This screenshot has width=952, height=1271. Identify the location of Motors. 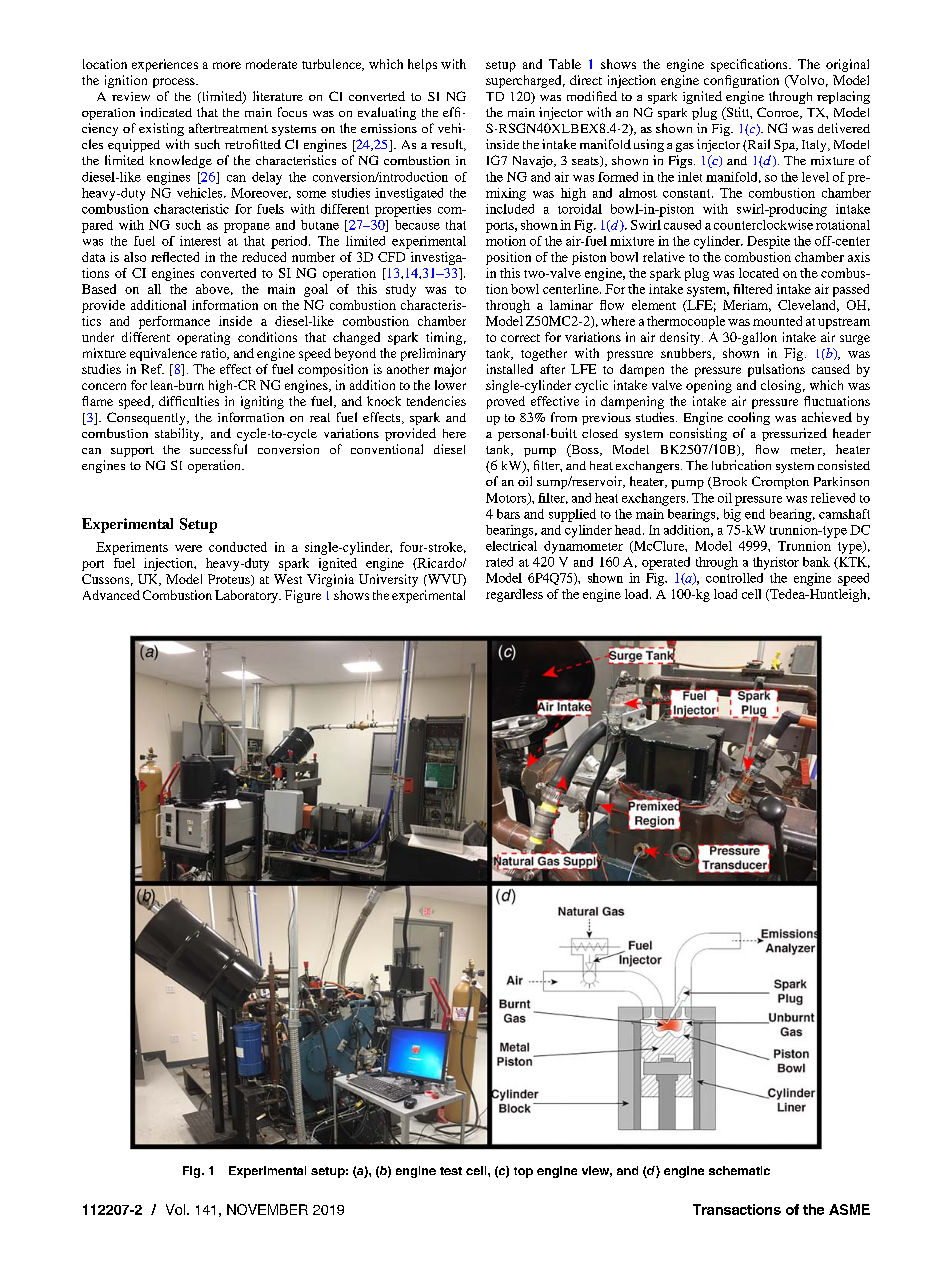
(507, 499).
